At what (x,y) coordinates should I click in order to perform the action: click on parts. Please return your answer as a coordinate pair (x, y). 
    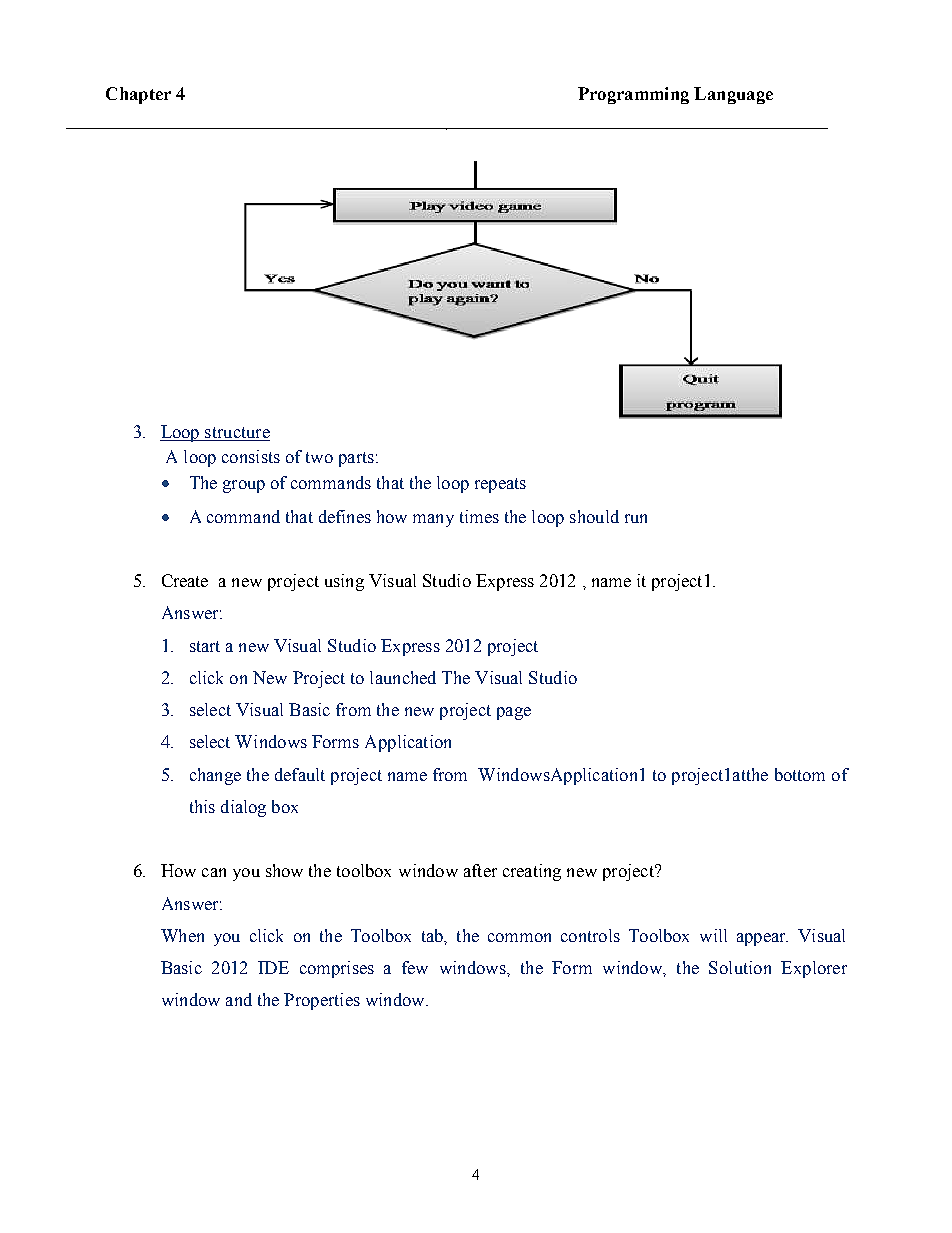
    Looking at the image, I should click on (356, 459).
